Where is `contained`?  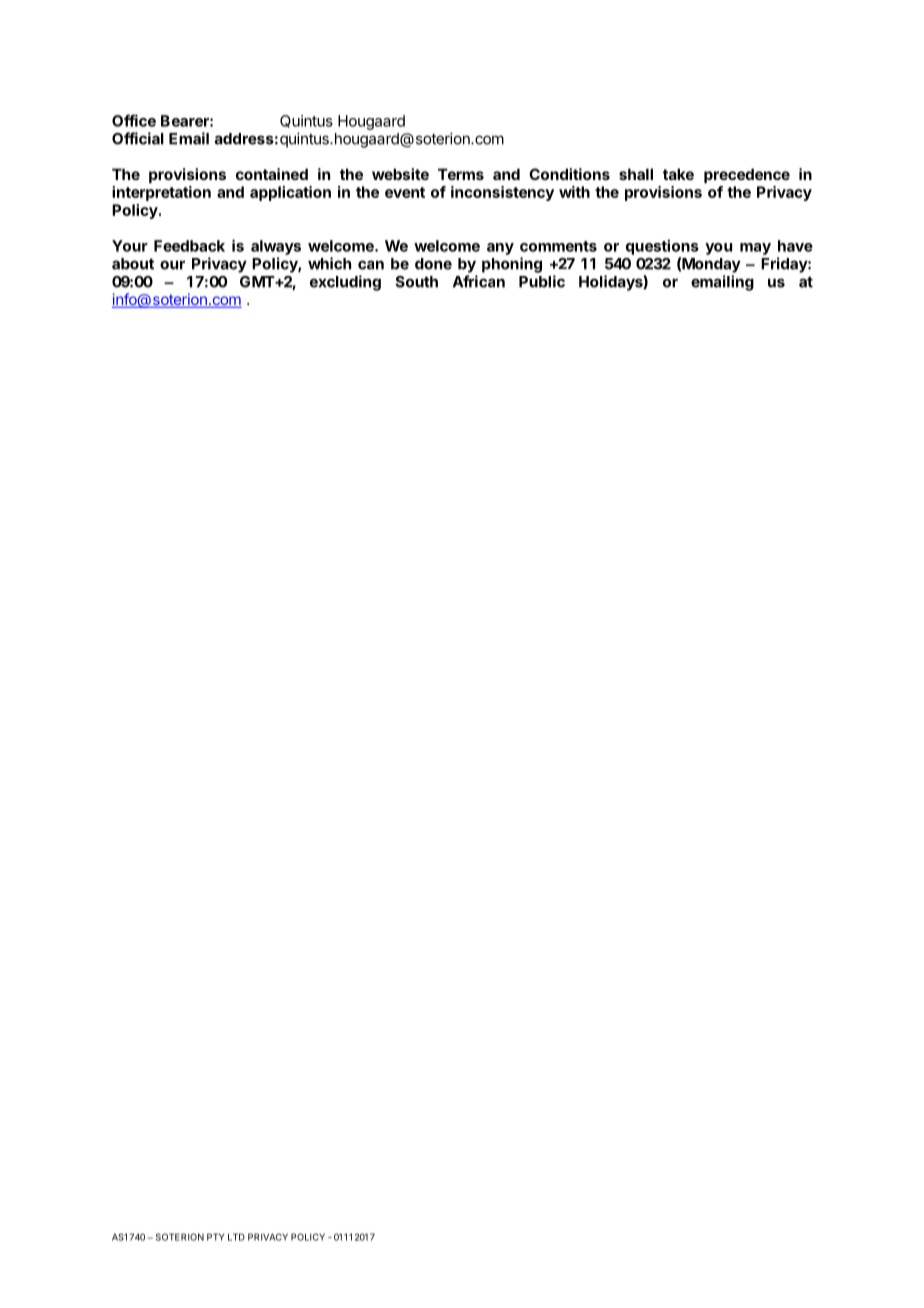 contained is located at coordinates (272, 174).
